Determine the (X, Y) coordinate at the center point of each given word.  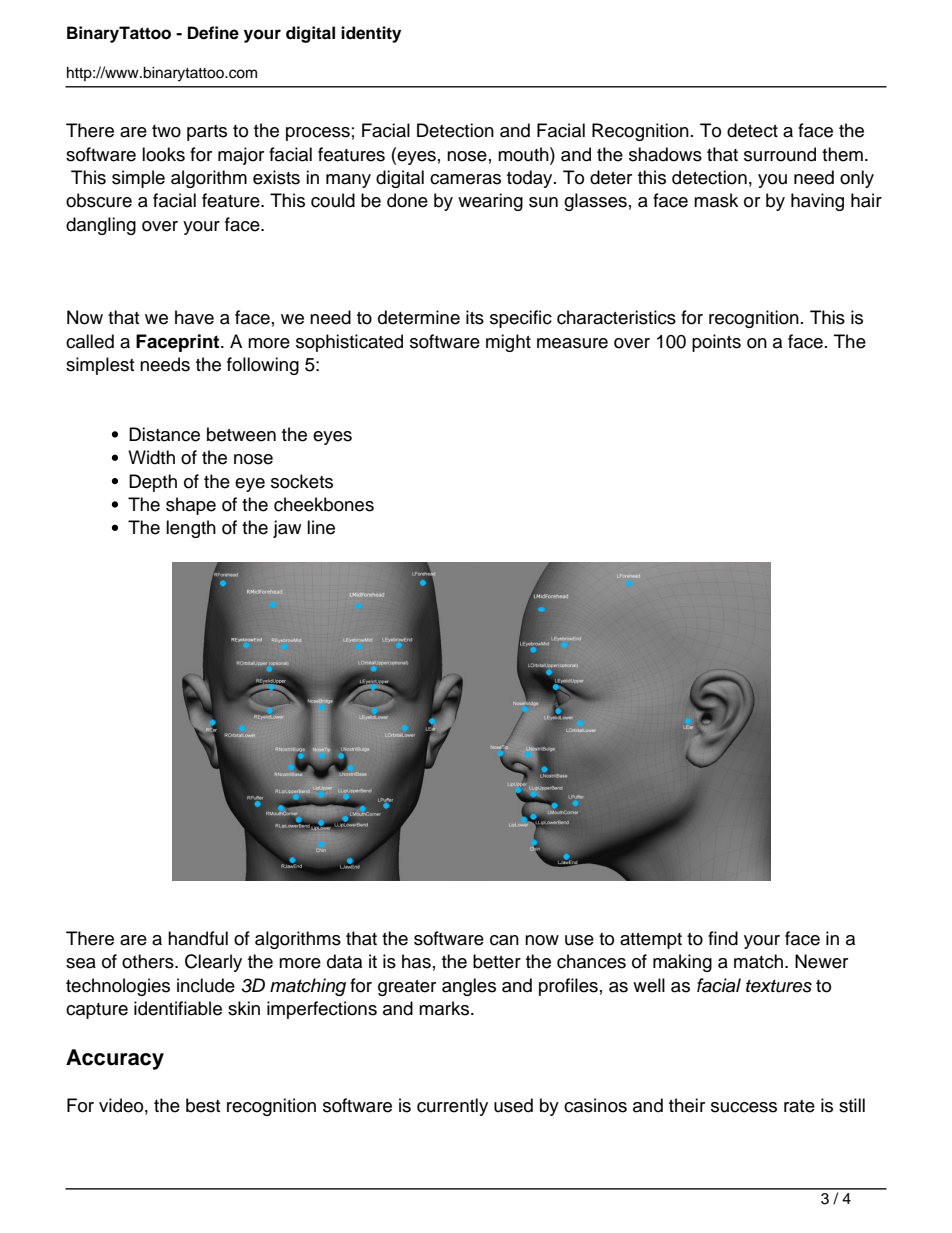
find (723, 938)
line (321, 527)
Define (213, 33)
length (191, 529)
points (716, 343)
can (504, 940)
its (475, 317)
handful (198, 938)
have (194, 317)
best (203, 1105)
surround (780, 154)
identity (371, 34)
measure (572, 343)
